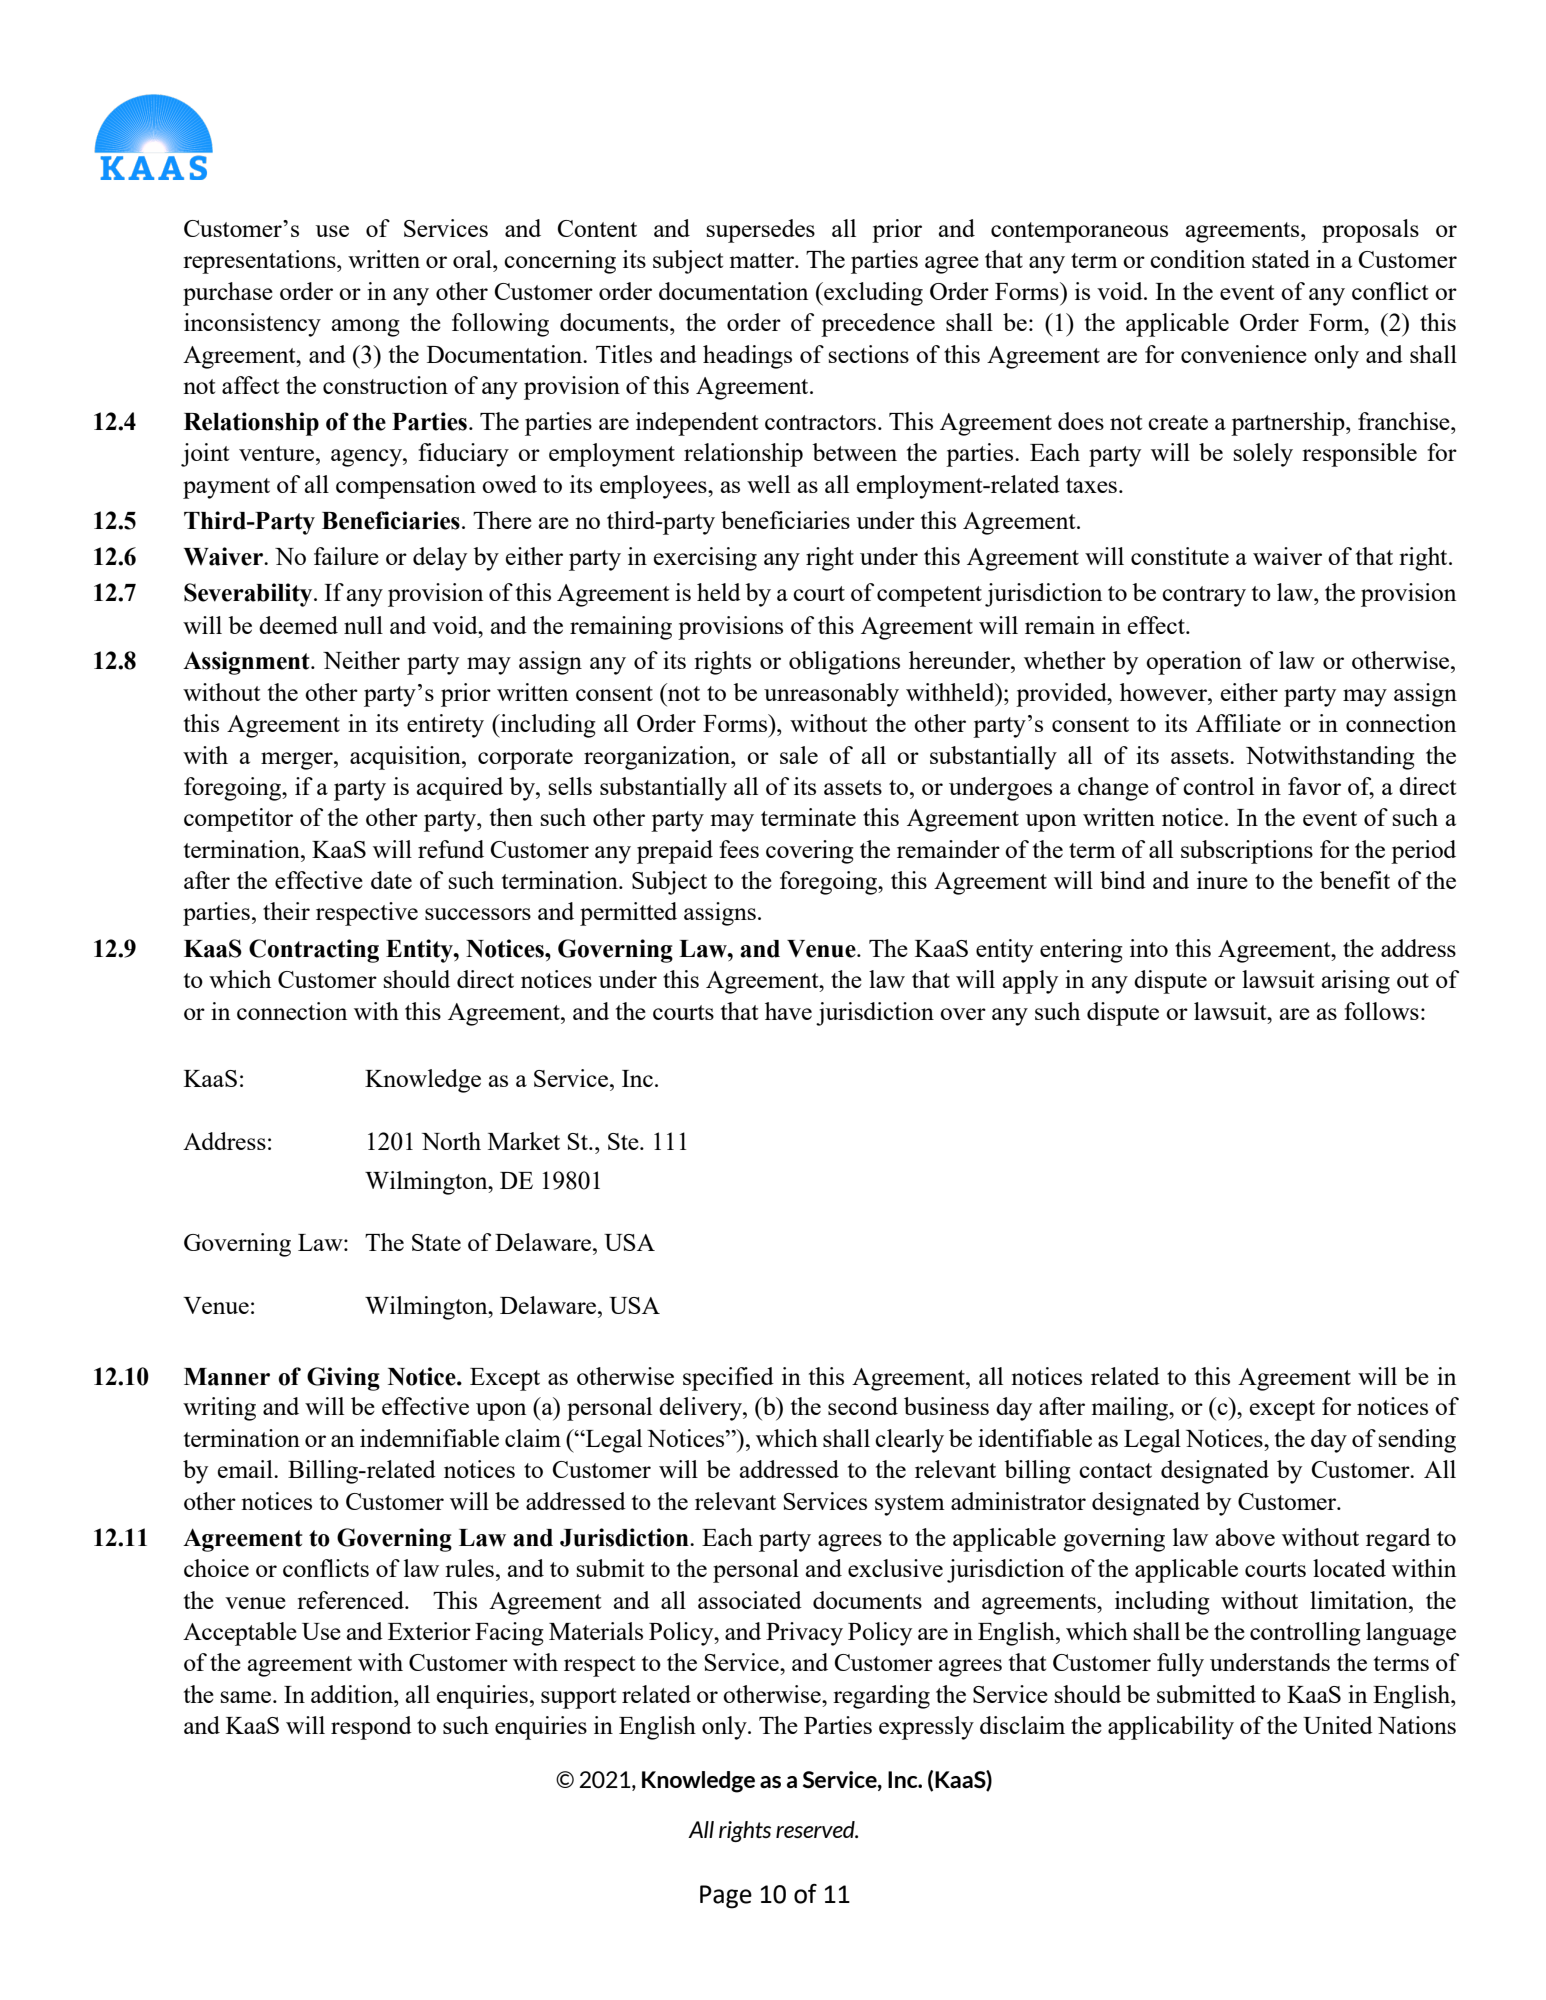 This screenshot has width=1546, height=2000. Describe the element at coordinates (371, 1728) in the screenshot. I see `respond` at that location.
